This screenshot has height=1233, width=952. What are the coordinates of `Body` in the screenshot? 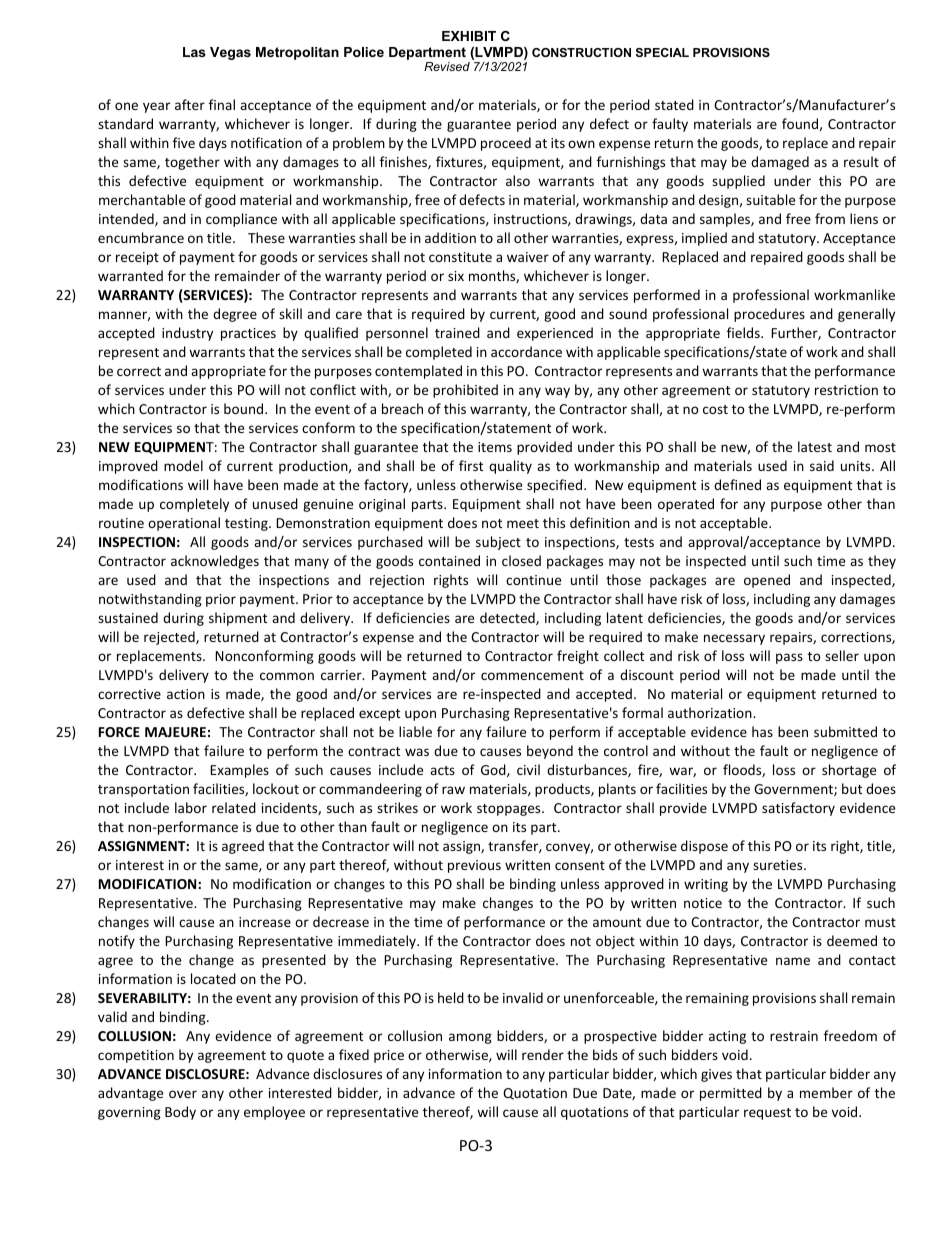 It's located at (180, 1113).
